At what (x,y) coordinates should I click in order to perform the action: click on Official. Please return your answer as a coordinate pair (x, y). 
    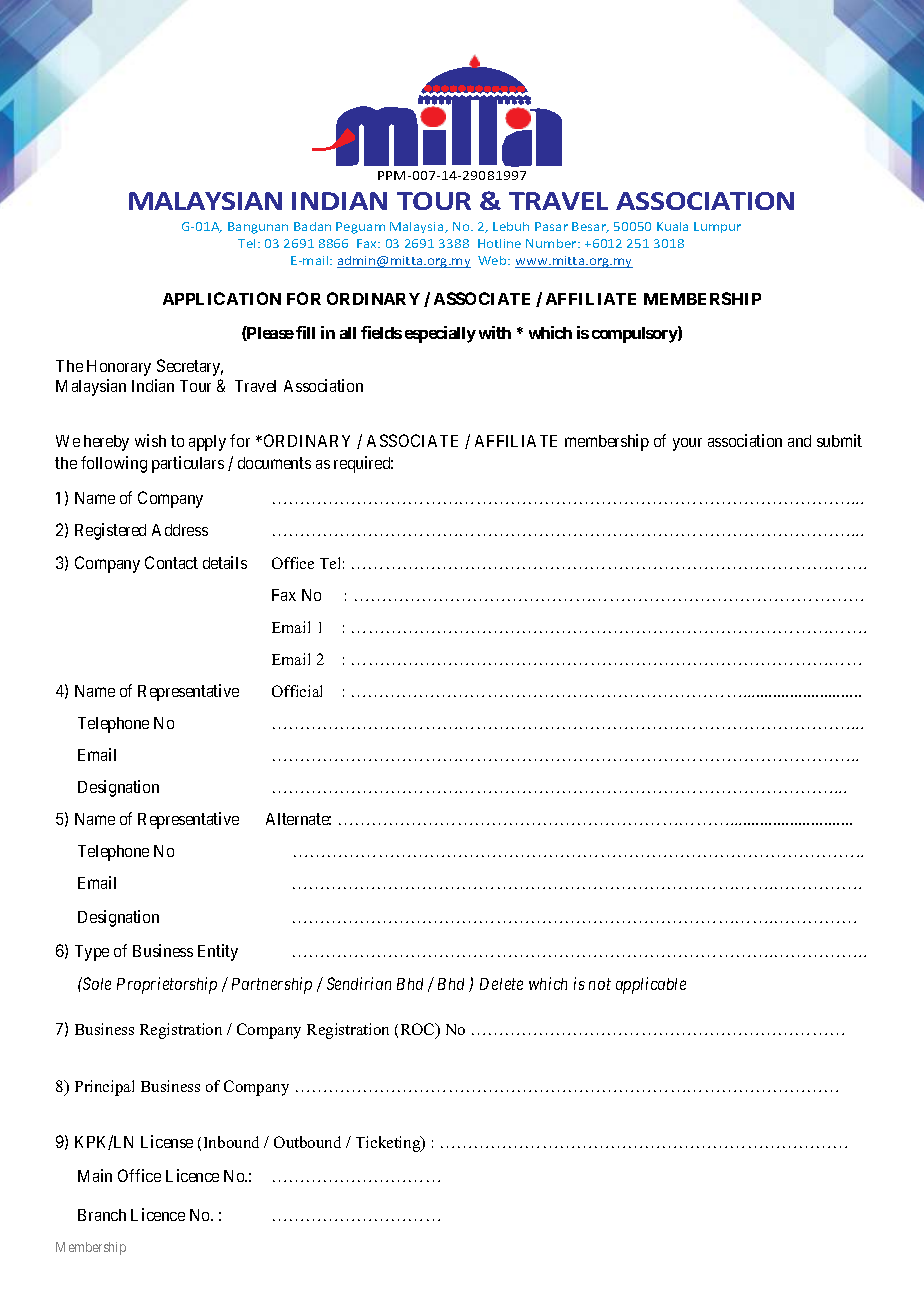
    Looking at the image, I should click on (297, 691).
